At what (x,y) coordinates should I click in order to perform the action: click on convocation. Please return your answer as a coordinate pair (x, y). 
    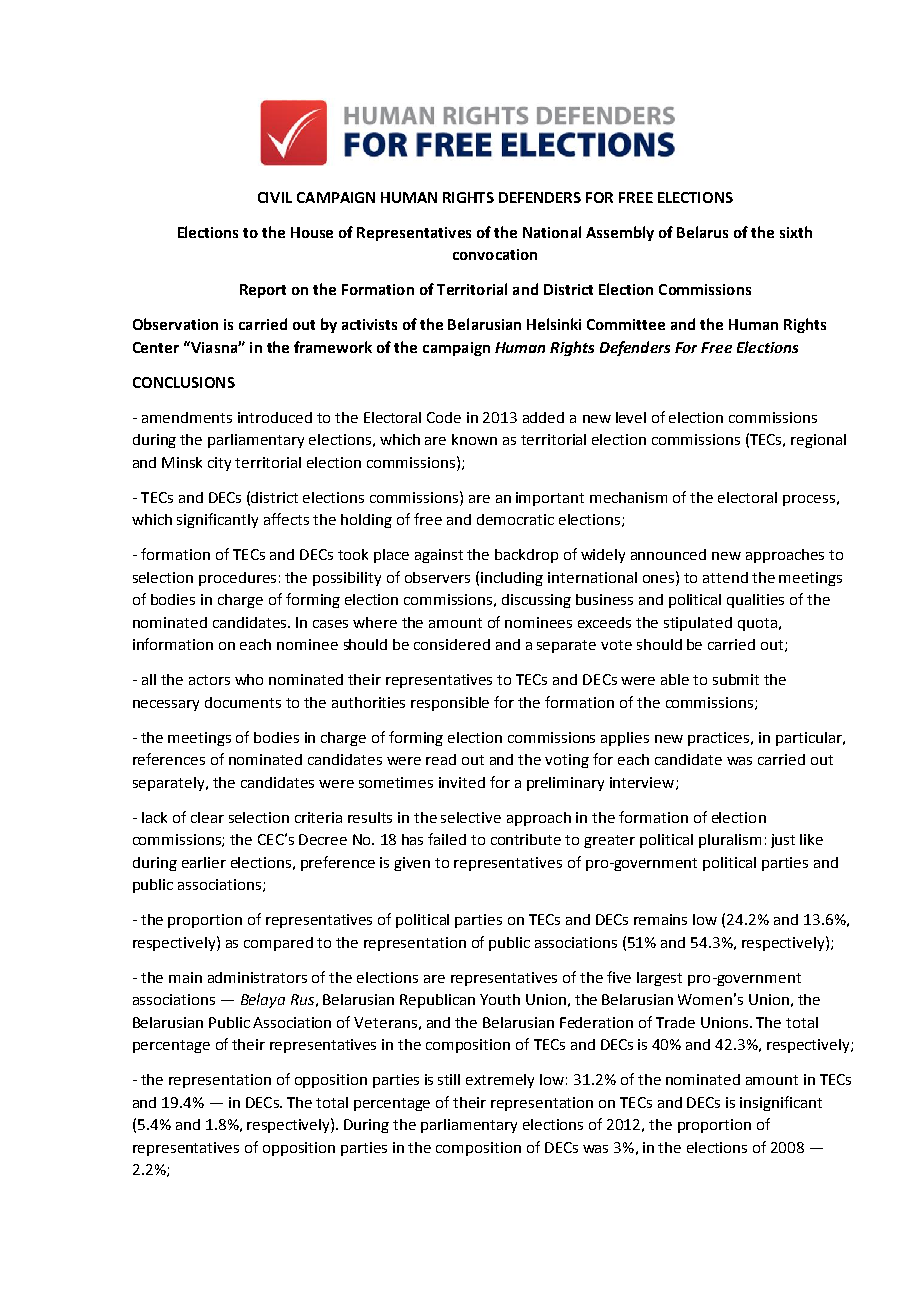
    Looking at the image, I should click on (495, 254).
